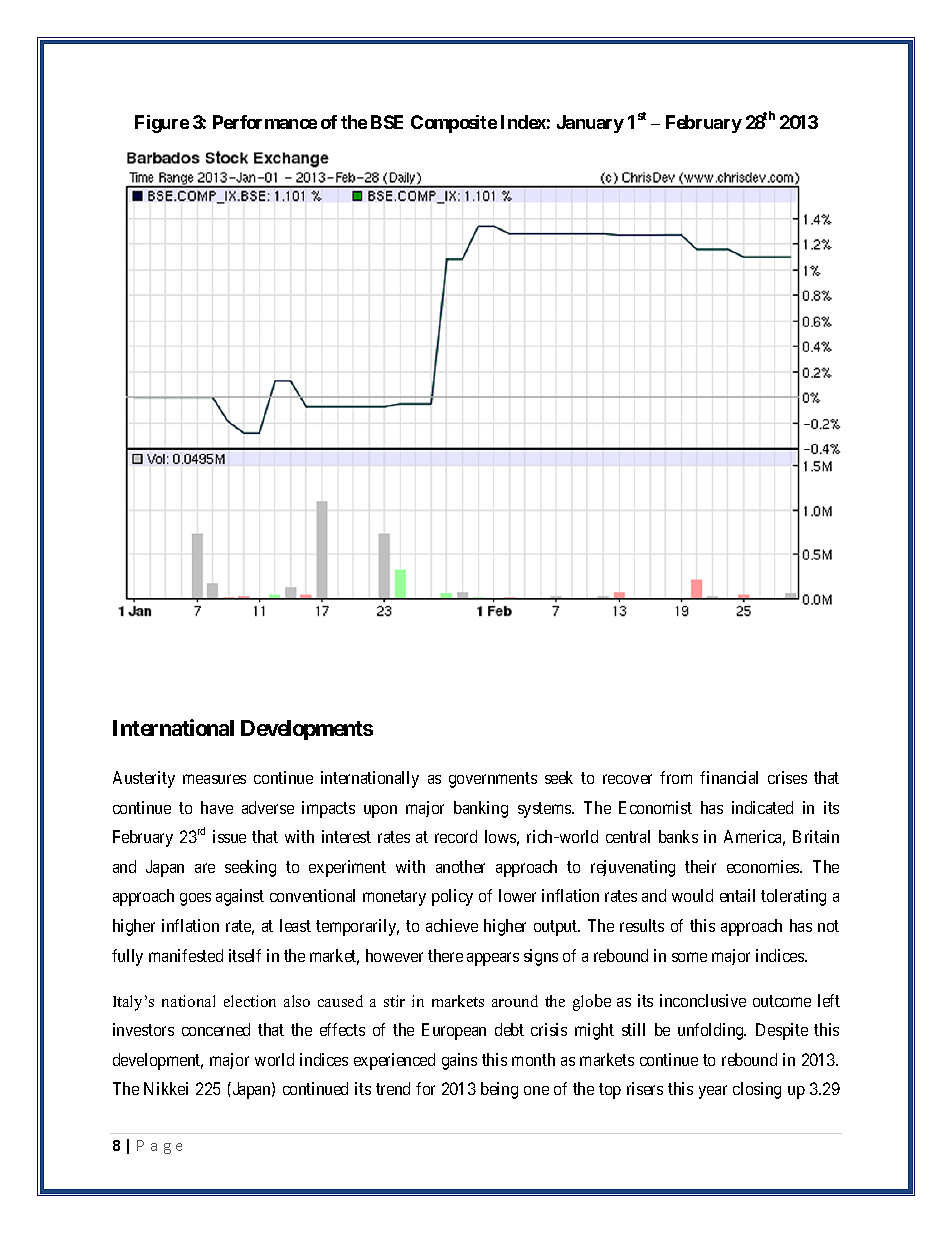 The height and width of the page is (1233, 952). I want to click on crises, so click(787, 777).
